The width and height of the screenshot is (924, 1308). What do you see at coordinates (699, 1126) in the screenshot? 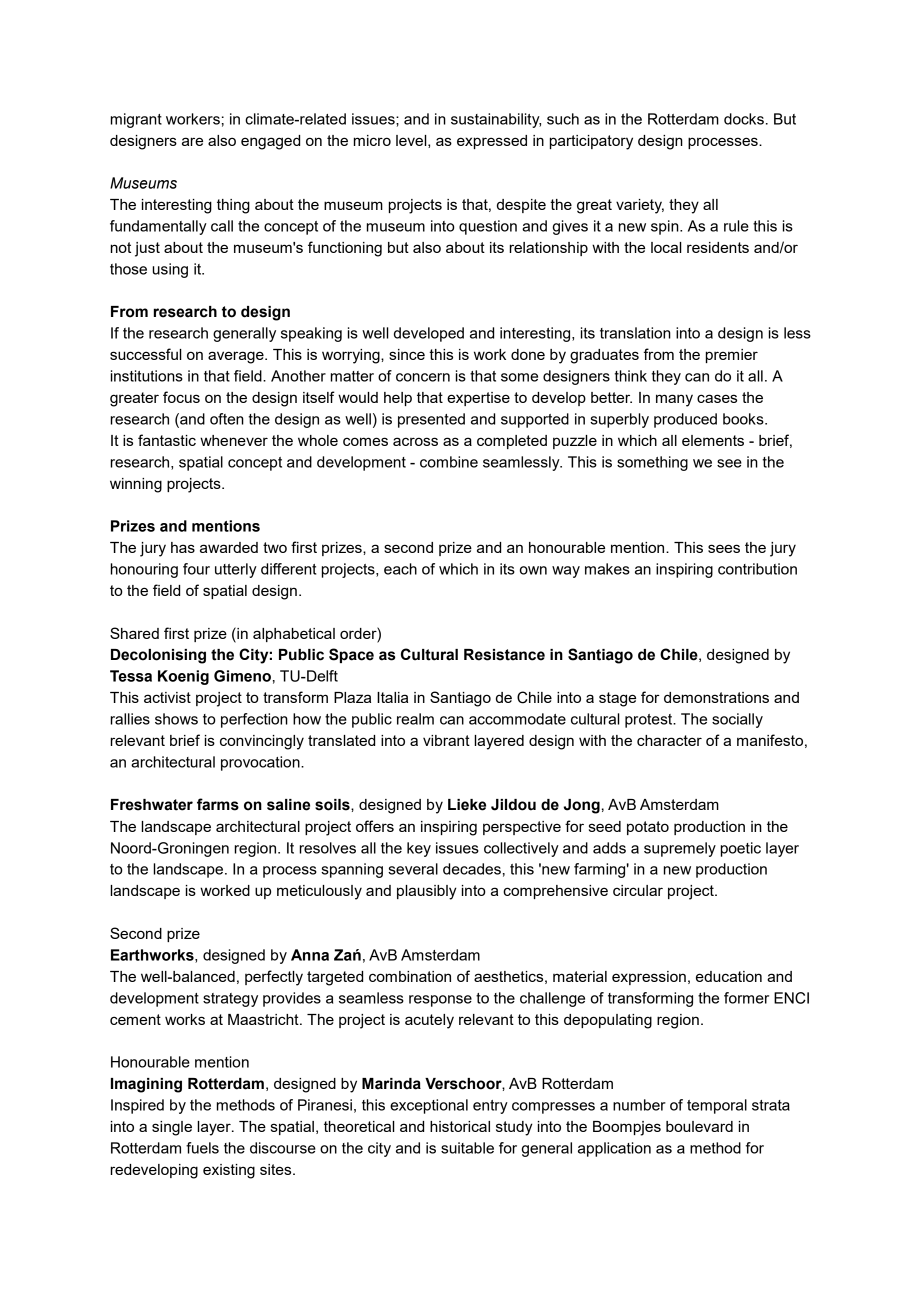
I see `boulevard` at bounding box center [699, 1126].
